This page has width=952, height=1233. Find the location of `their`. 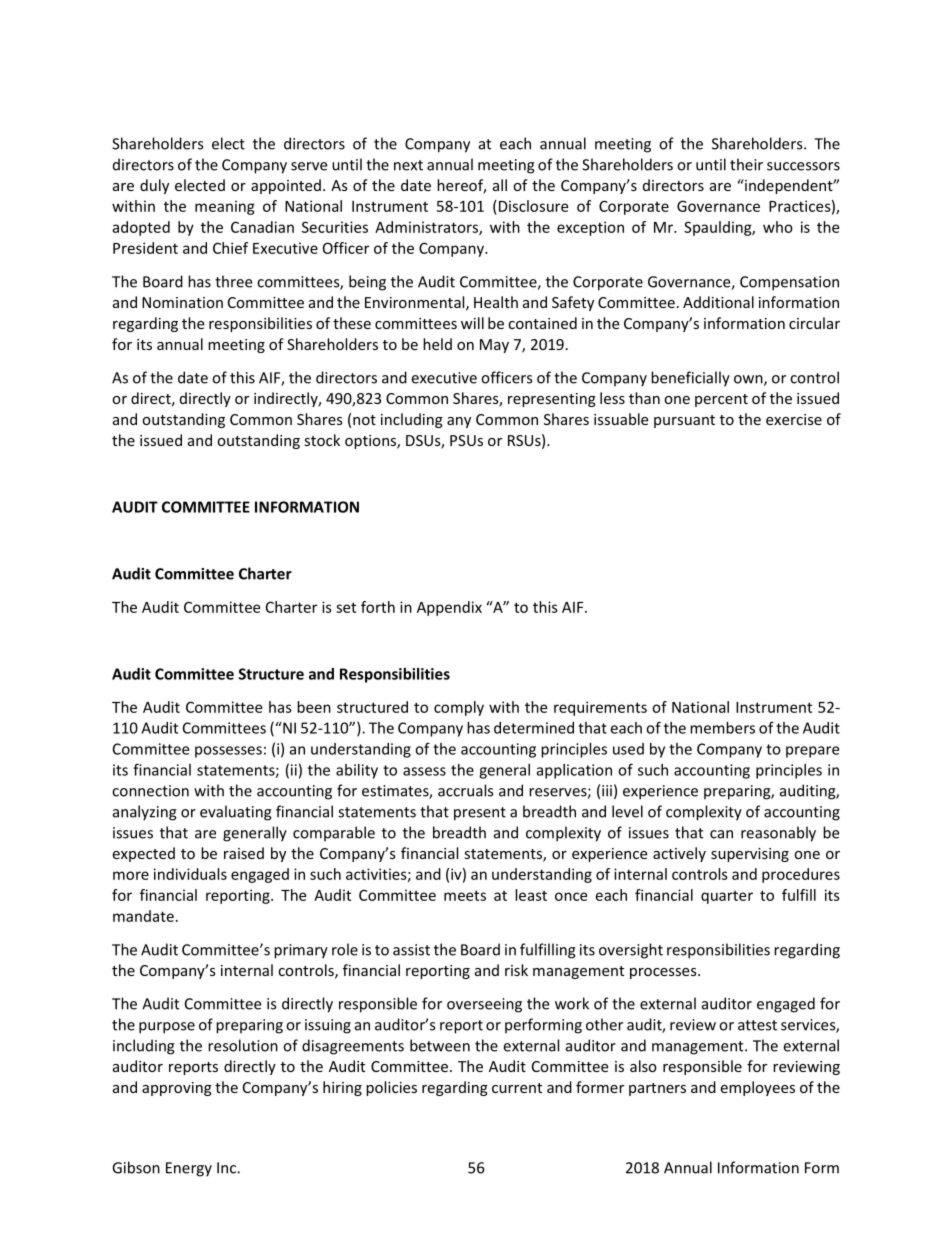

their is located at coordinates (746, 164).
